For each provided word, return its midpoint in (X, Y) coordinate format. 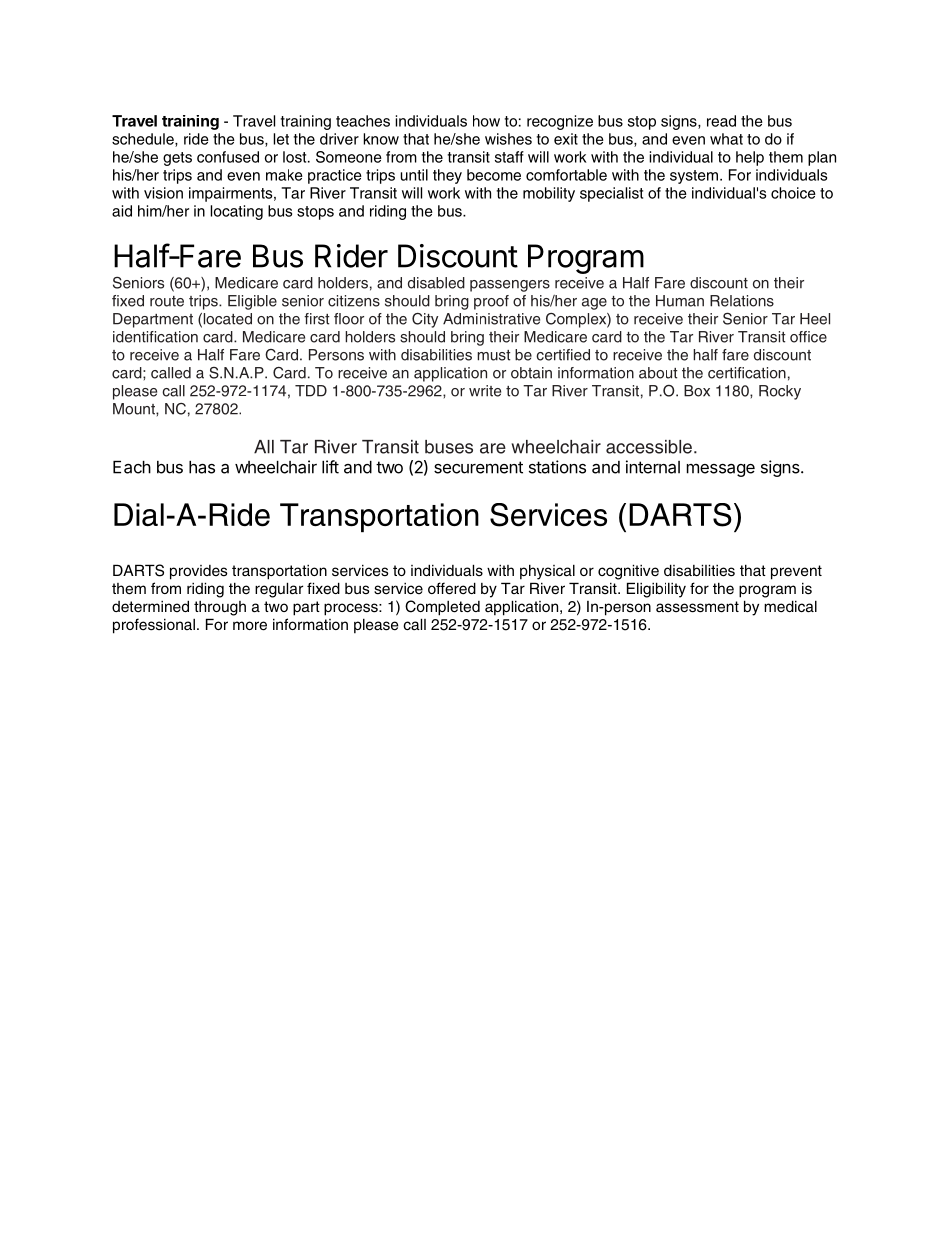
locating (236, 212)
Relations (742, 301)
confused (228, 157)
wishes (508, 139)
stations (557, 467)
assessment (697, 607)
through (220, 608)
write (485, 391)
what (726, 139)
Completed (442, 608)
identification (155, 337)
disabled (436, 283)
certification (747, 373)
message (721, 470)
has (202, 467)
